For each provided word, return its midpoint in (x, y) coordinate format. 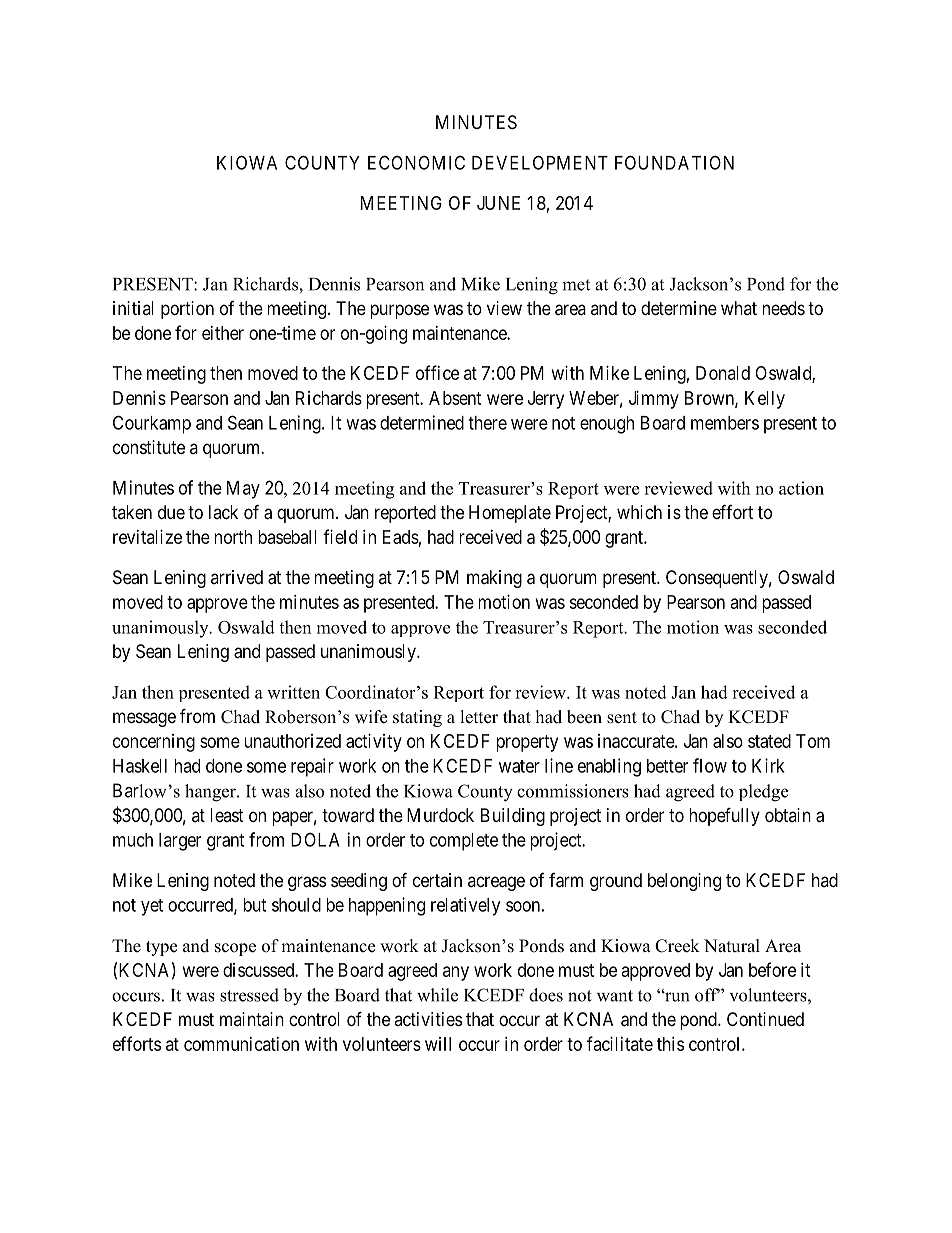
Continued (765, 1019)
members (725, 423)
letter (479, 717)
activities (428, 1019)
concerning (154, 743)
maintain (252, 1019)
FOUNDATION (674, 162)
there (487, 423)
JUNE (498, 203)
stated (769, 741)
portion (187, 310)
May (243, 490)
